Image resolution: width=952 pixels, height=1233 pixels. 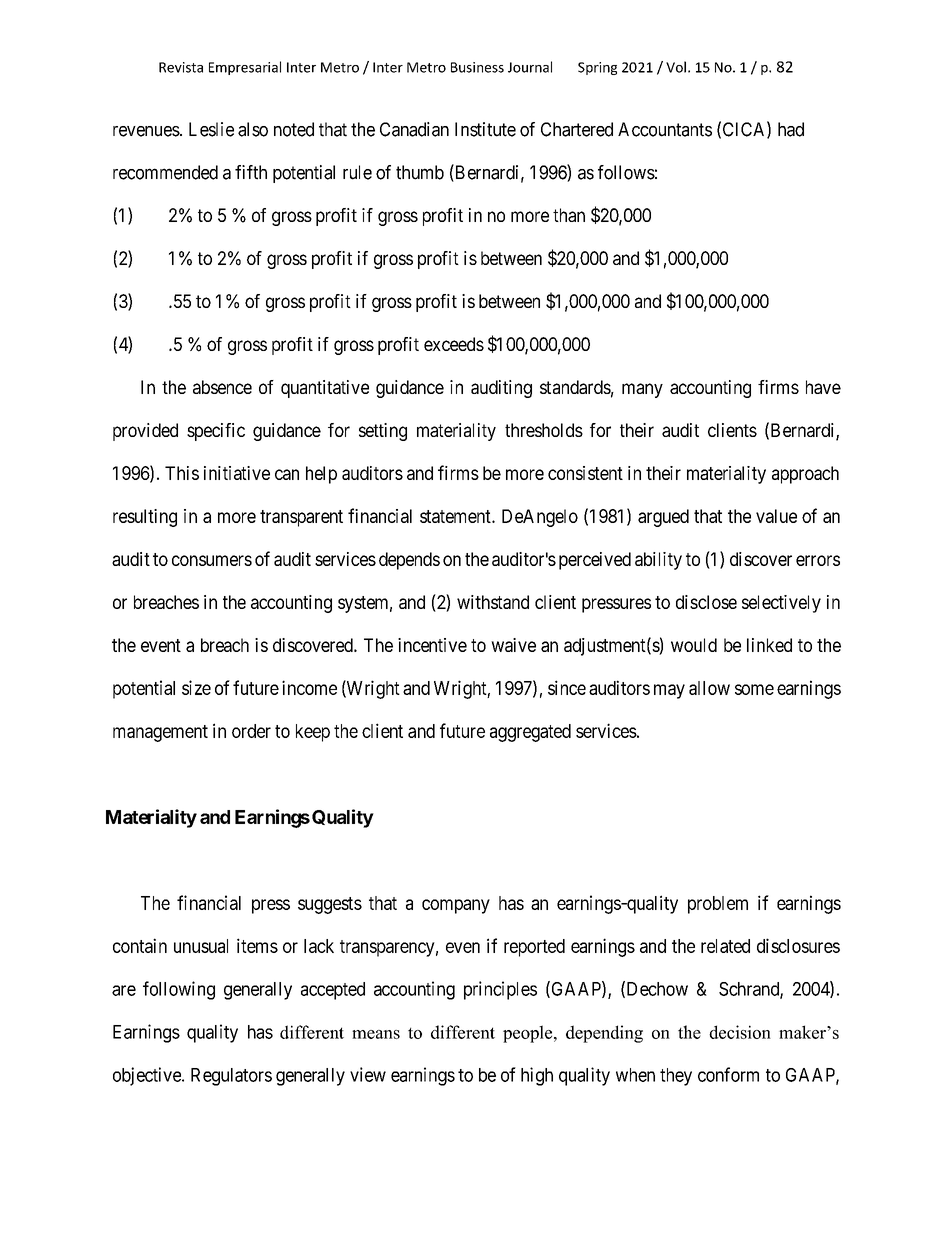 What do you see at coordinates (222, 387) in the page?
I see `absence` at bounding box center [222, 387].
